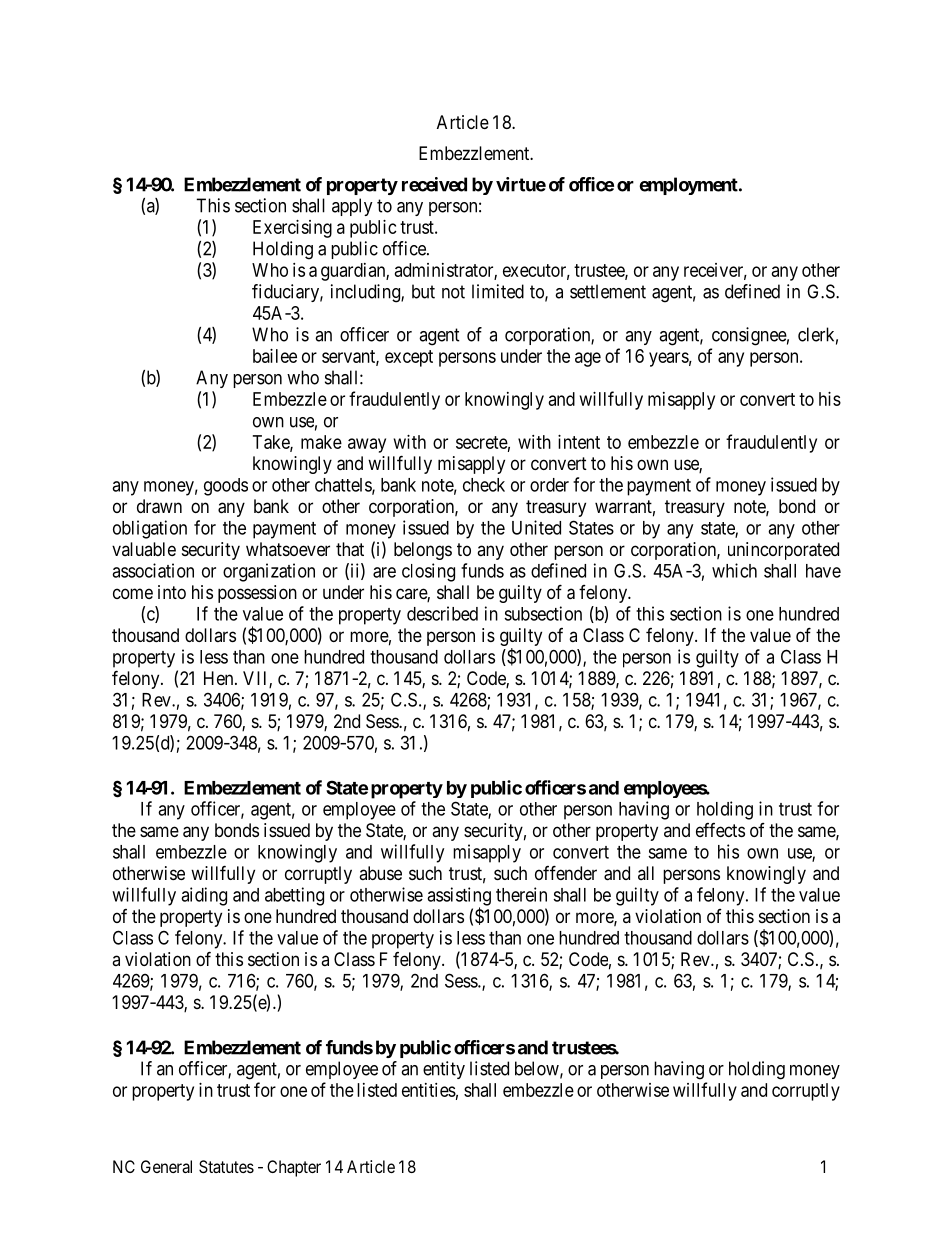 This document has width=952, height=1233. What do you see at coordinates (292, 229) in the document?
I see `Exercising` at bounding box center [292, 229].
